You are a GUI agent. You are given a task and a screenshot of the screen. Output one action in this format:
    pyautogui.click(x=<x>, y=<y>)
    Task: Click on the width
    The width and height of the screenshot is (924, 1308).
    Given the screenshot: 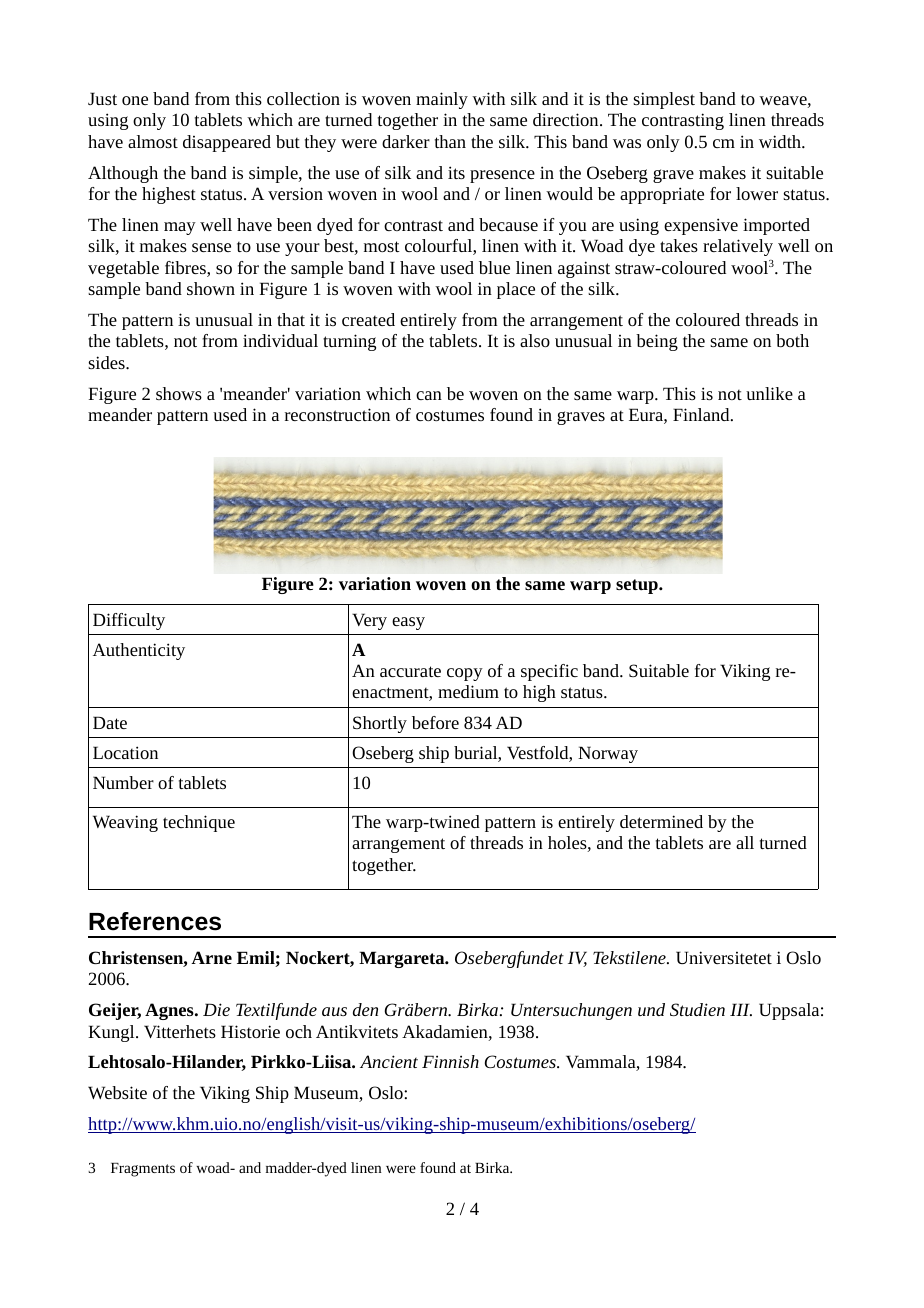 What is the action you would take?
    pyautogui.click(x=781, y=141)
